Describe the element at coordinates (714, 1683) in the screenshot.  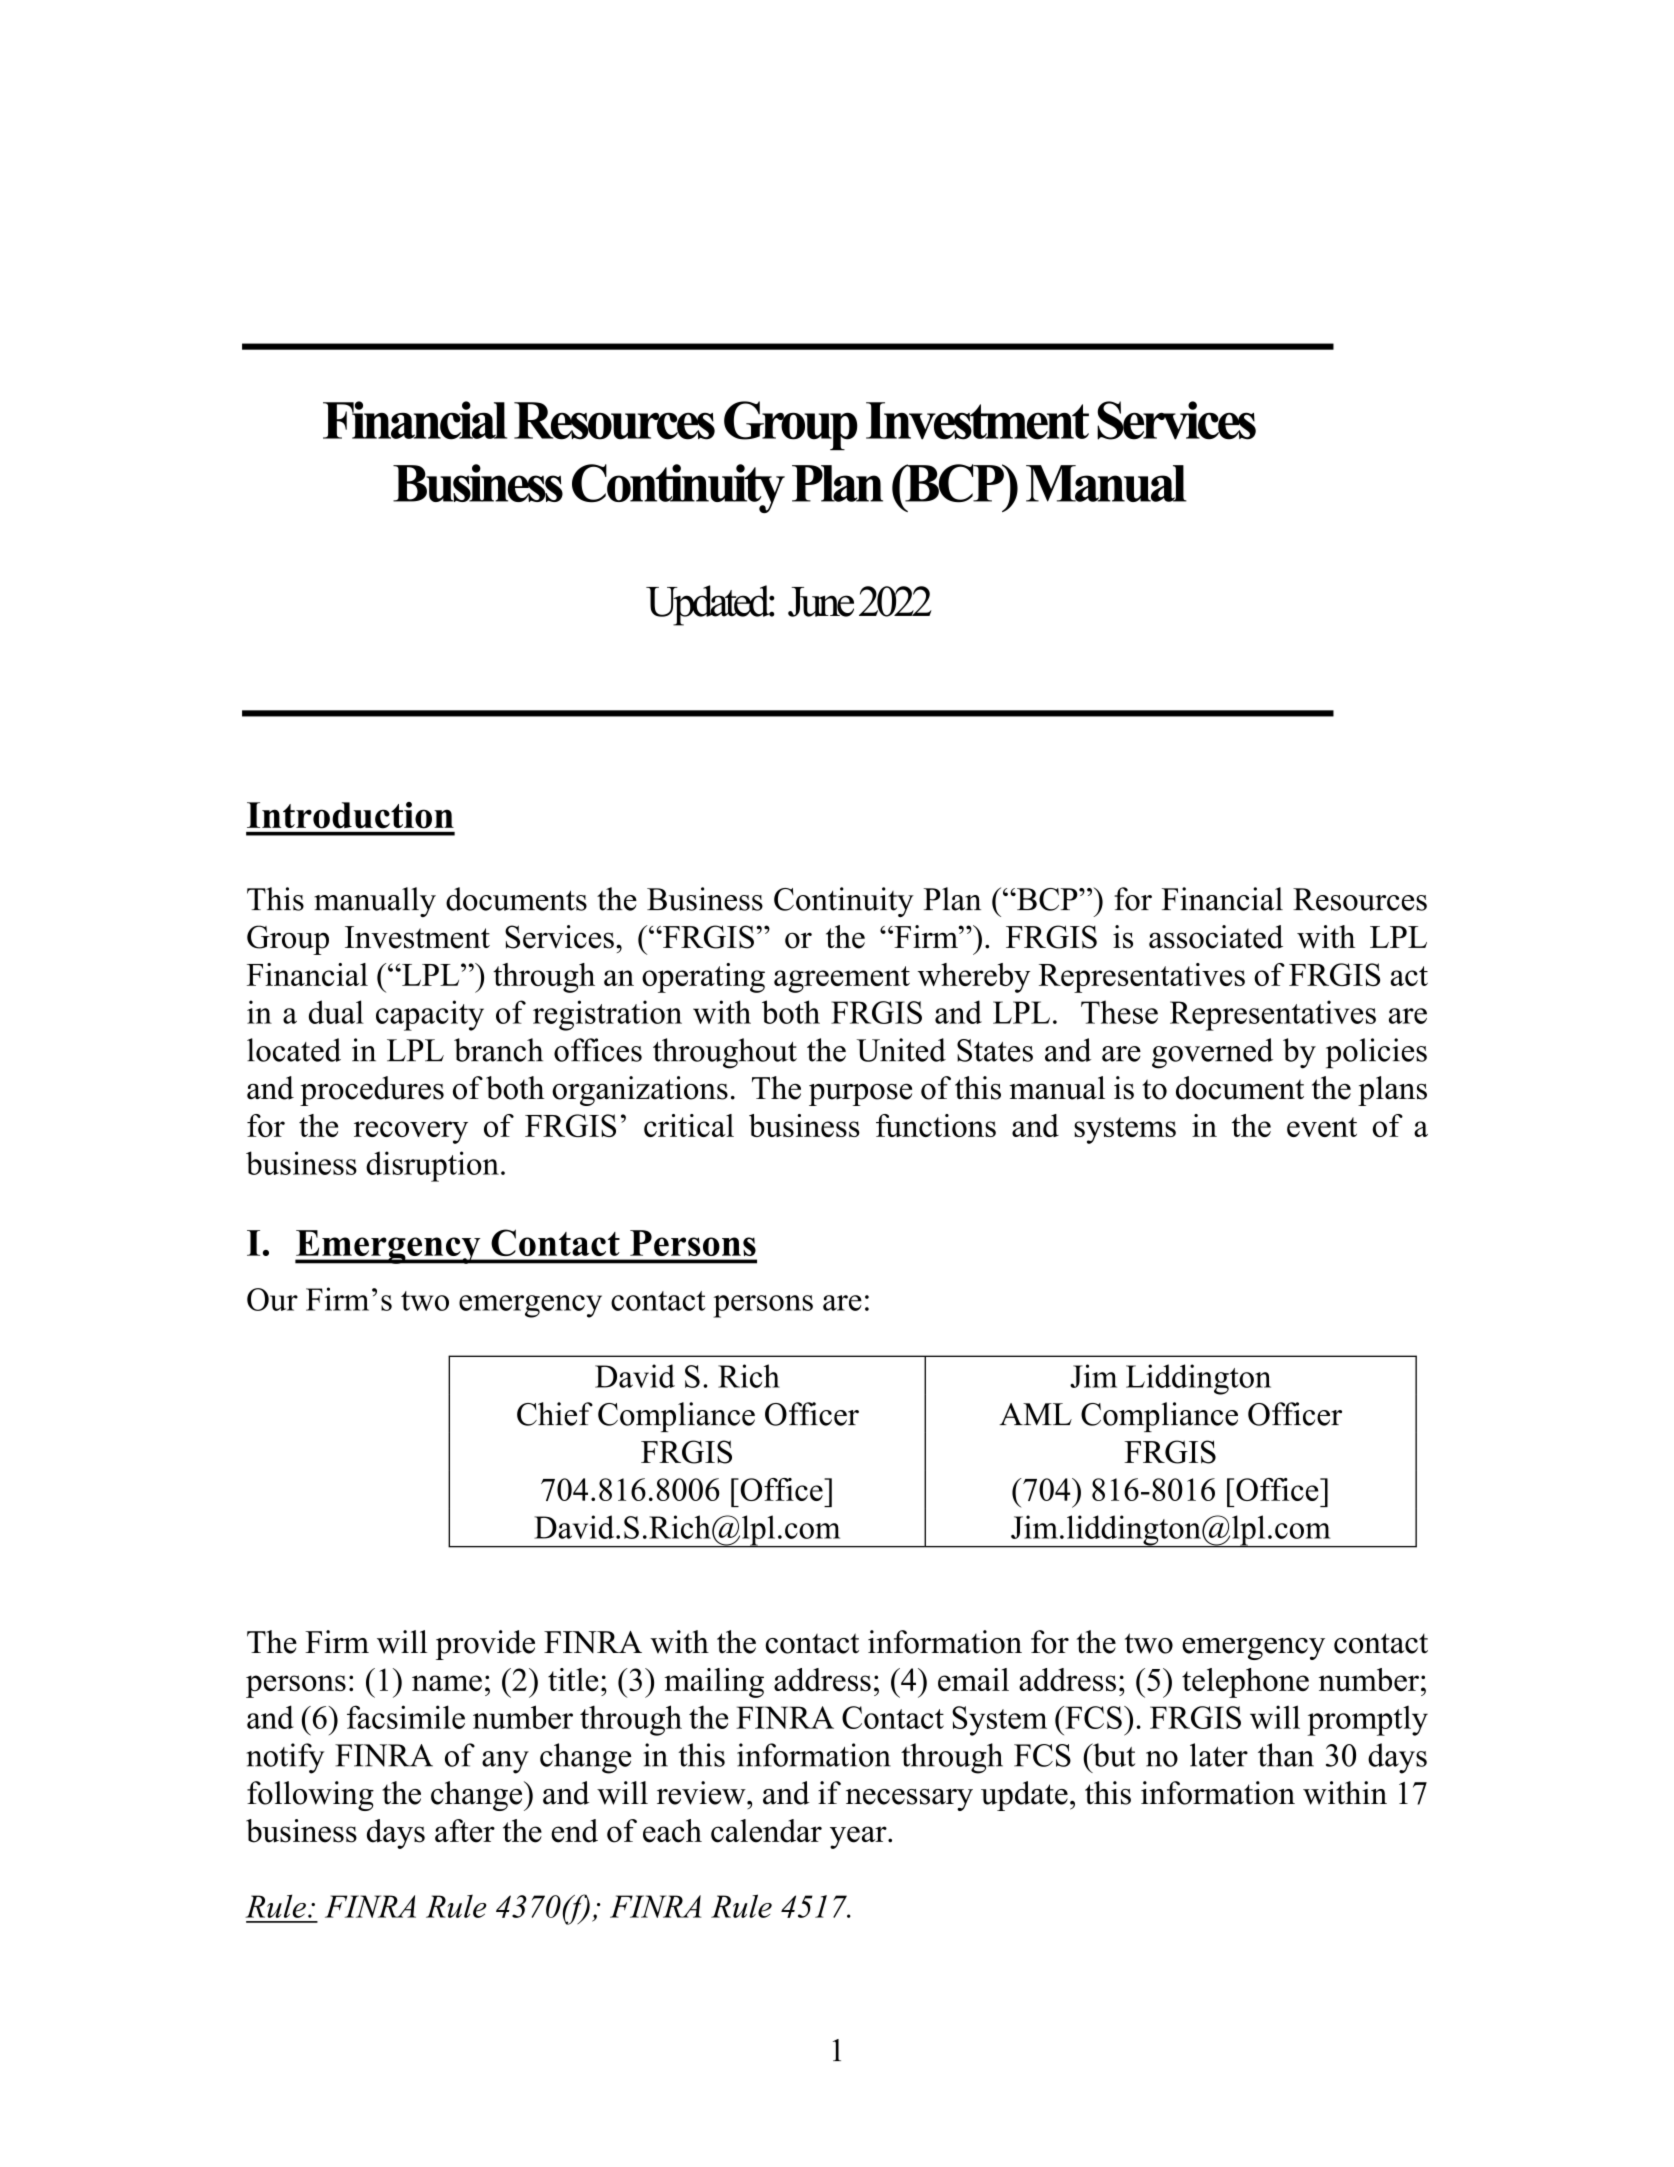
I see `mailing` at that location.
